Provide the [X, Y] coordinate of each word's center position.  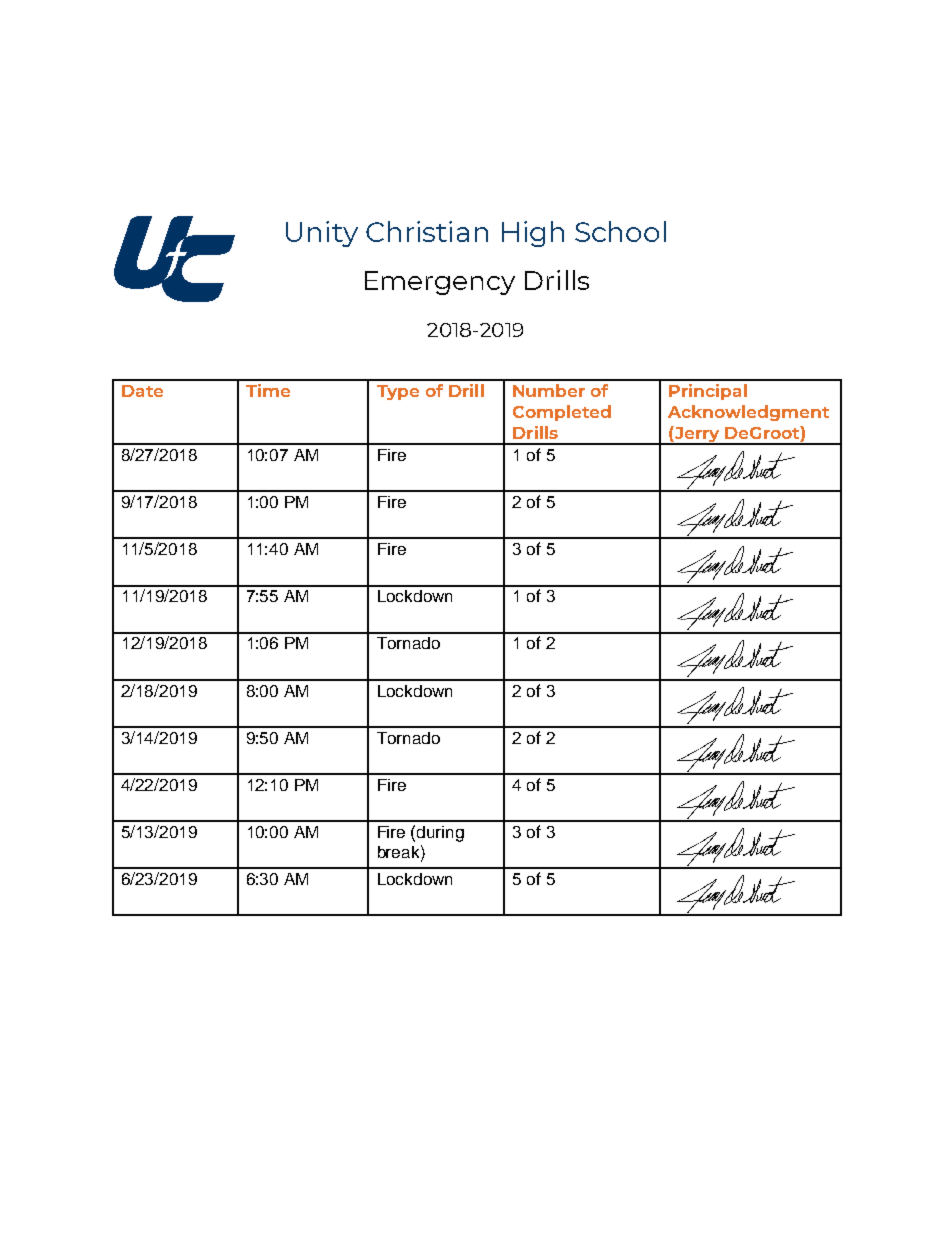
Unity [322, 234]
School [620, 231]
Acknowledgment [748, 413]
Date [142, 391]
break [400, 851]
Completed [562, 413]
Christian [427, 231]
